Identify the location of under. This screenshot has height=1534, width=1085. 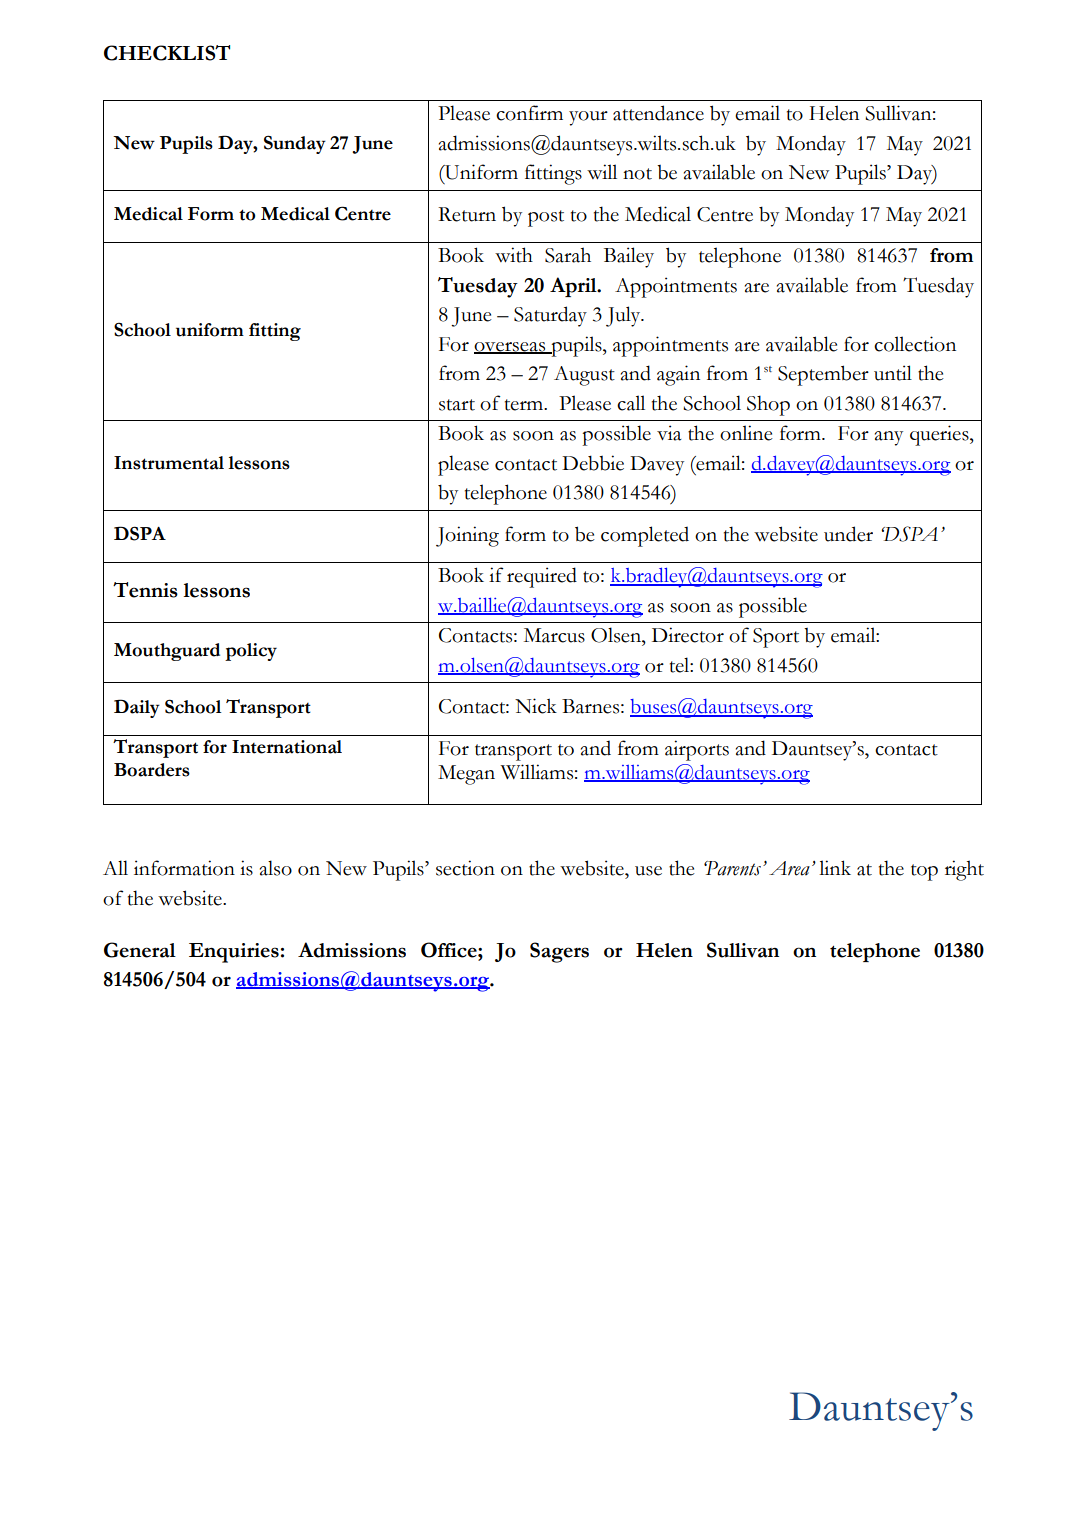
(848, 534).
